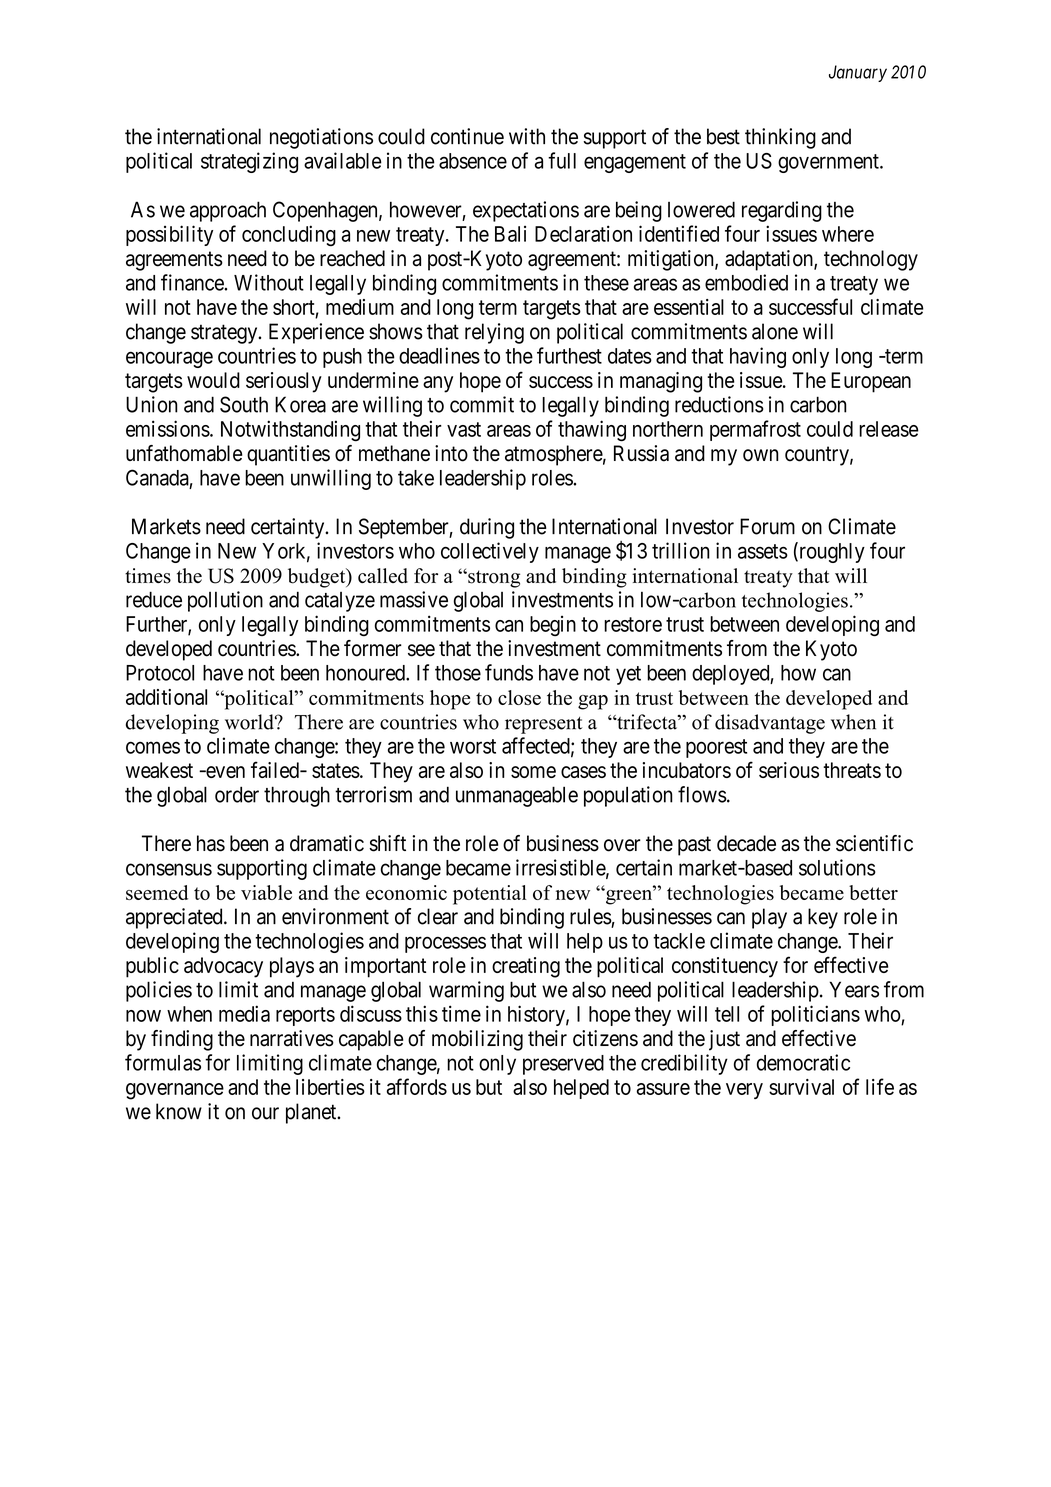 Image resolution: width=1051 pixels, height=1487 pixels. Describe the element at coordinates (225, 601) in the screenshot. I see `pollution` at that location.
